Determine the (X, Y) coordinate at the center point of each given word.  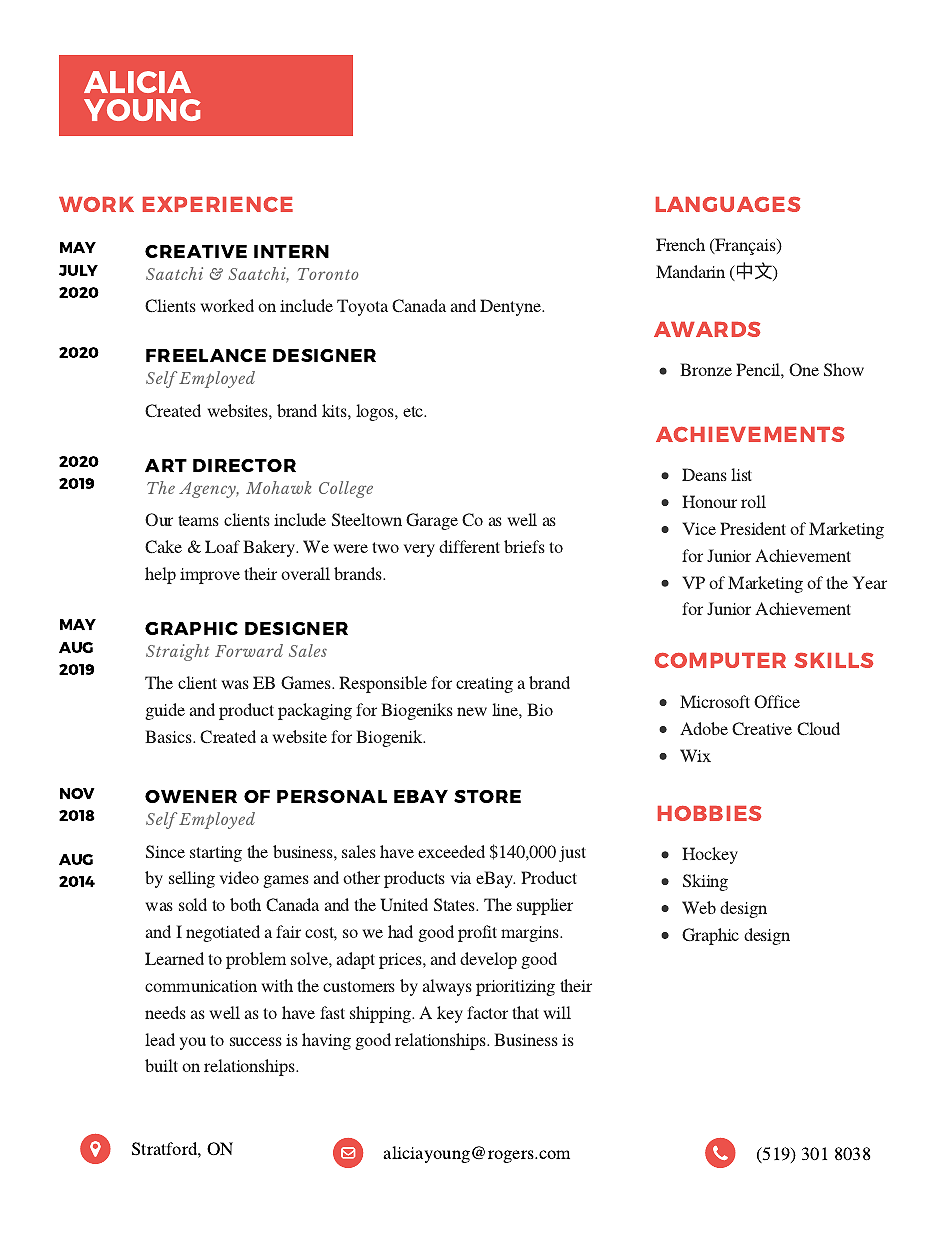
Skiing (705, 882)
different (469, 546)
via (461, 878)
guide (165, 711)
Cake (163, 546)
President (753, 528)
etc (414, 411)
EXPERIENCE (218, 204)
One (804, 369)
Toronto (328, 274)
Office (777, 701)
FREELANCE (206, 355)
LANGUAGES (728, 204)
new (472, 711)
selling (192, 879)
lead (160, 1039)
